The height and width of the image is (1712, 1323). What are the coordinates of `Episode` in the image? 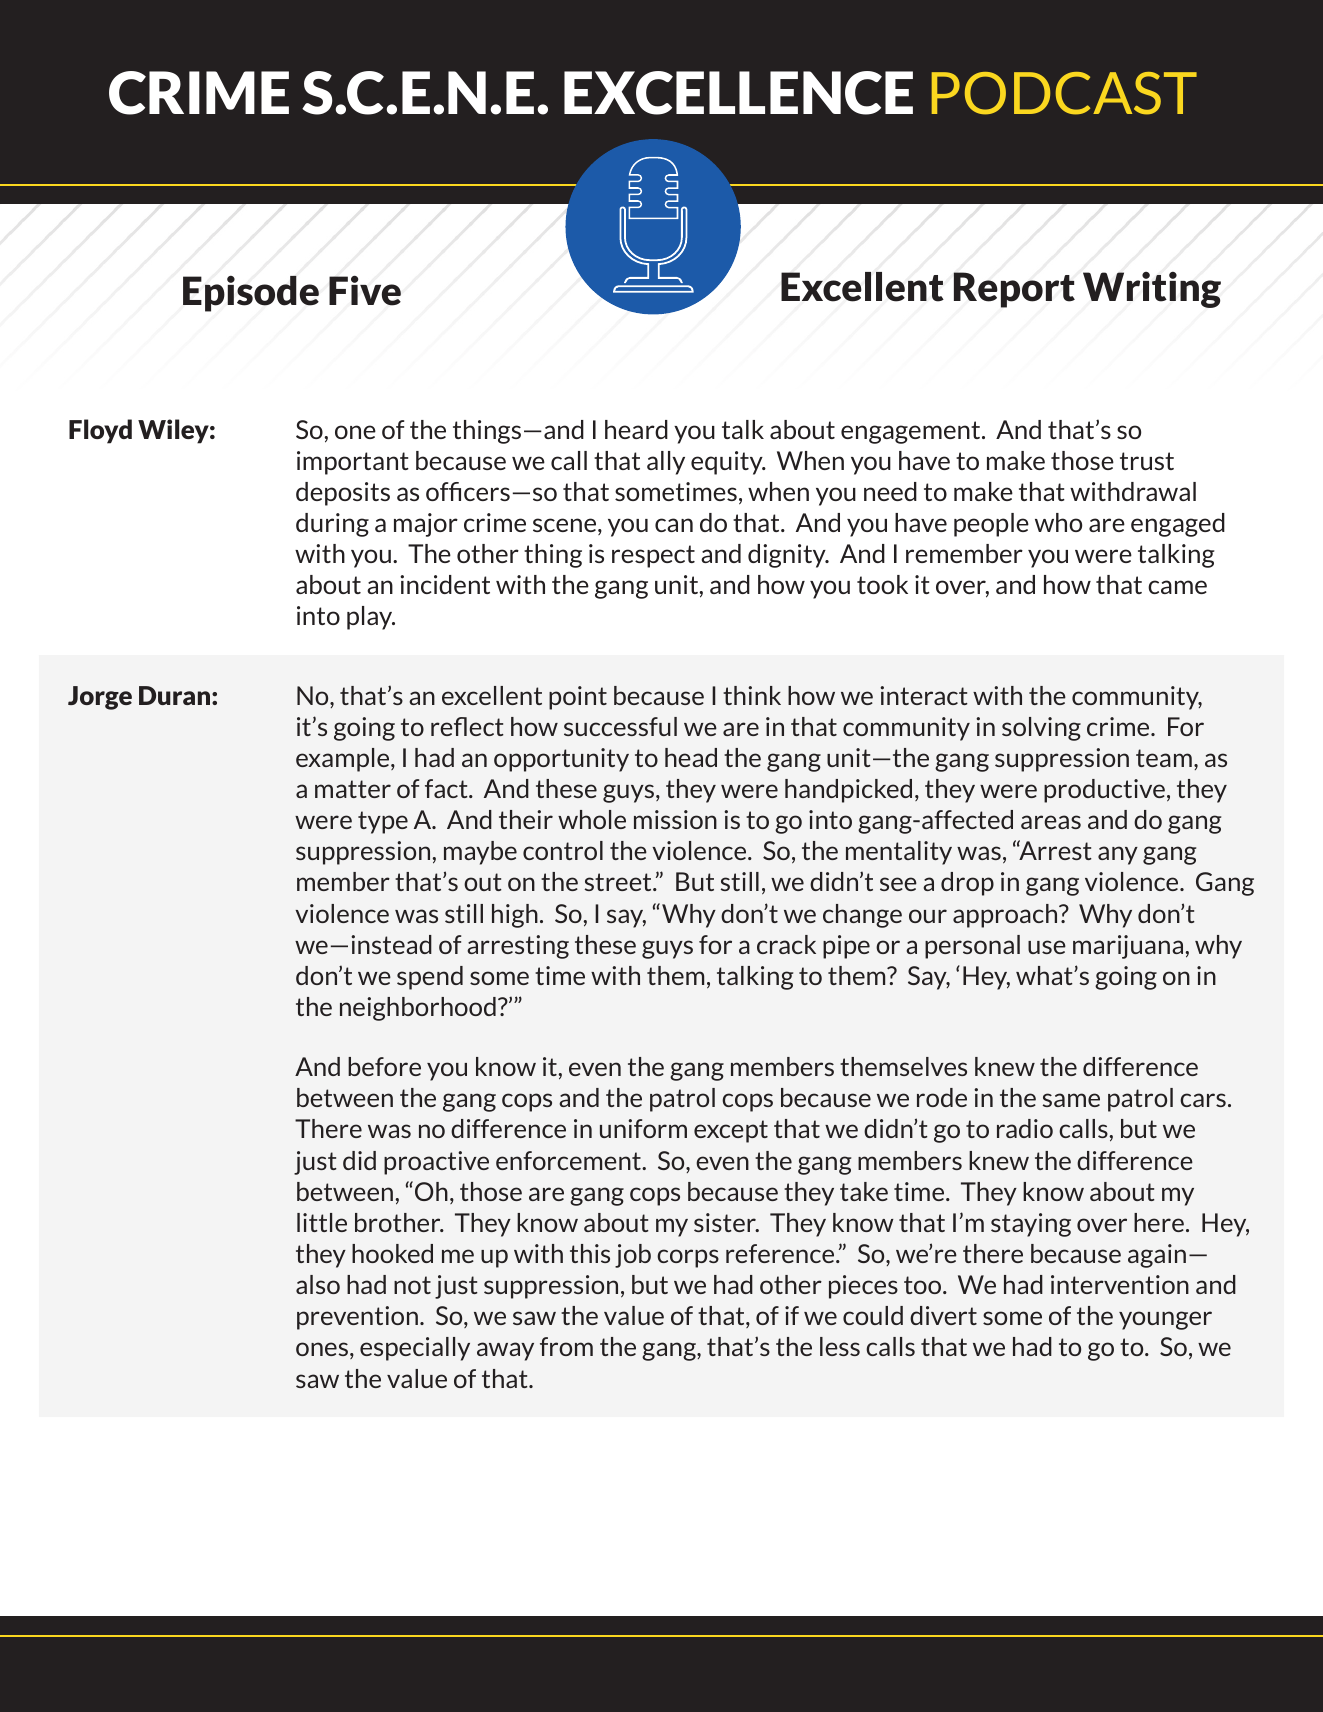 It's located at (251, 294).
